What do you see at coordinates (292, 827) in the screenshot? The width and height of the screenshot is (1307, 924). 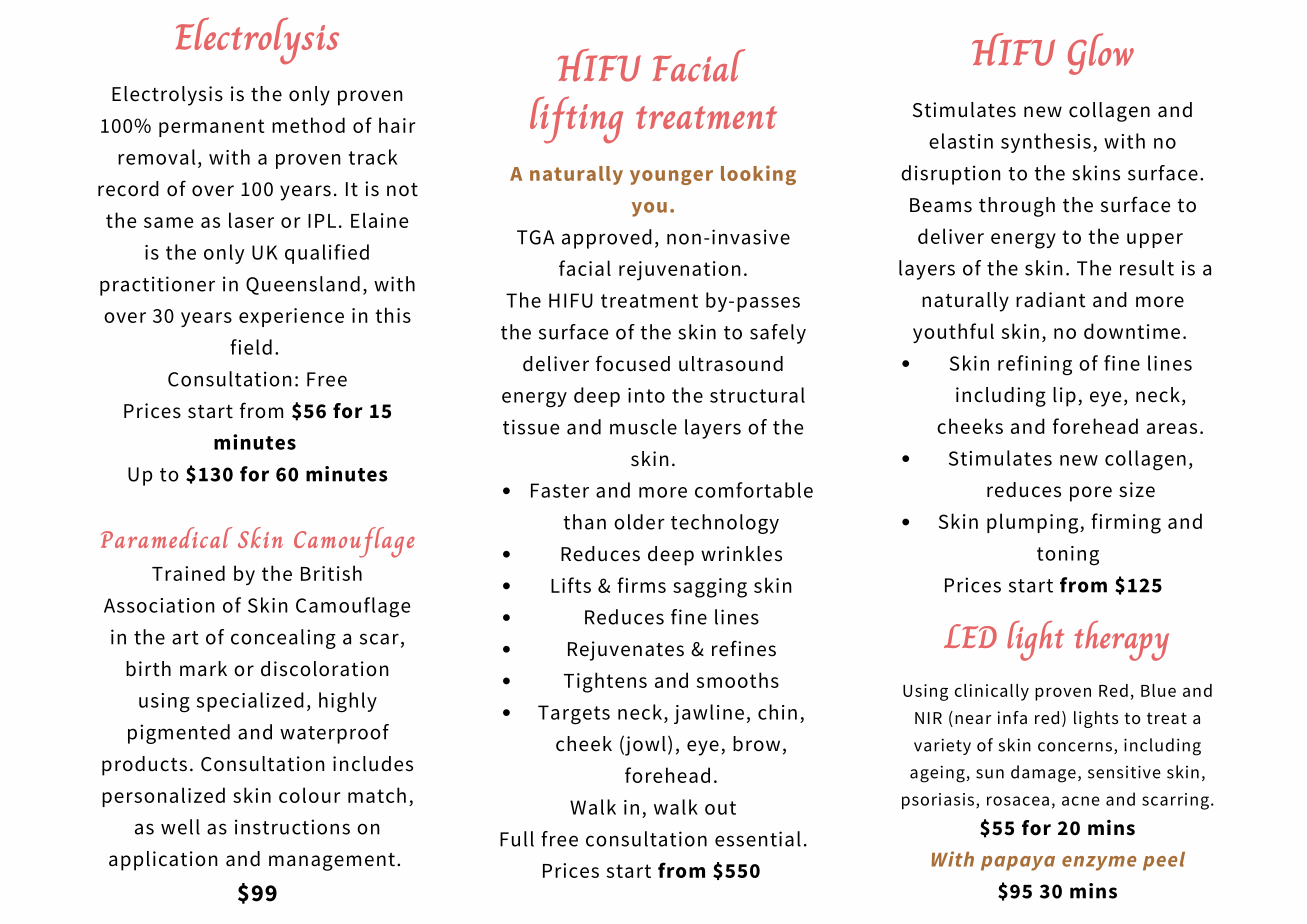 I see `instructions` at bounding box center [292, 827].
